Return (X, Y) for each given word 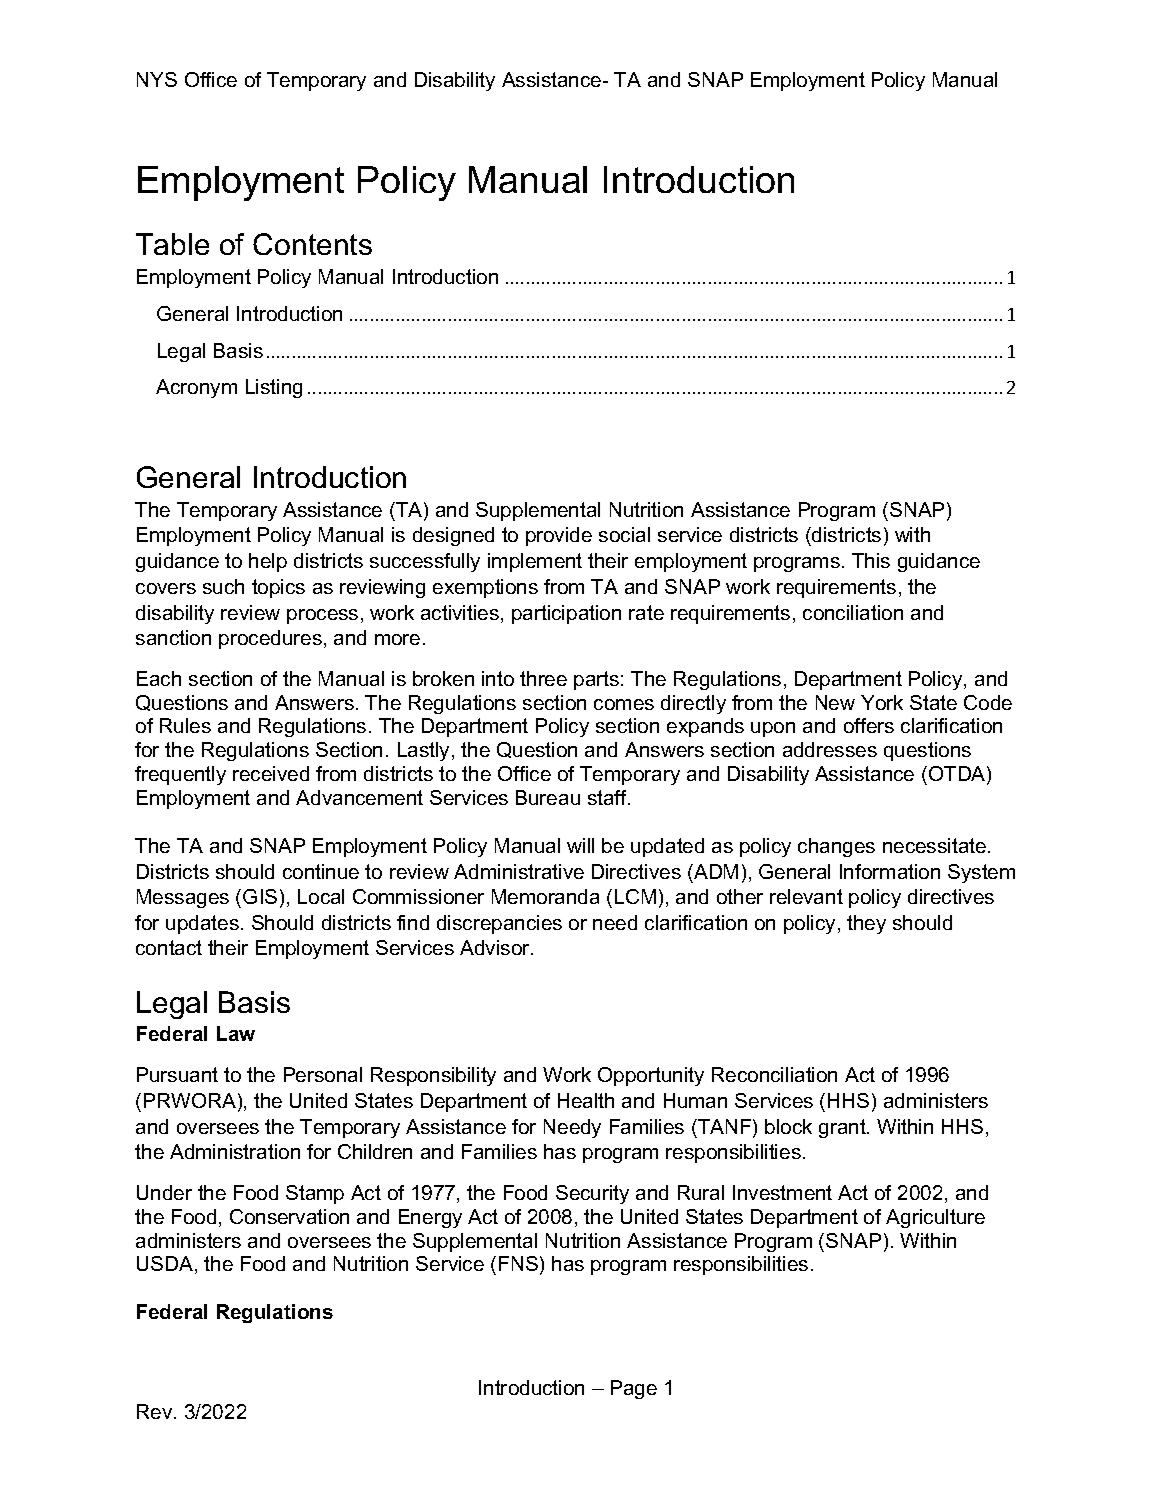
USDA (166, 1265)
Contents (312, 244)
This (871, 560)
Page (634, 1389)
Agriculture (935, 1218)
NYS (157, 79)
